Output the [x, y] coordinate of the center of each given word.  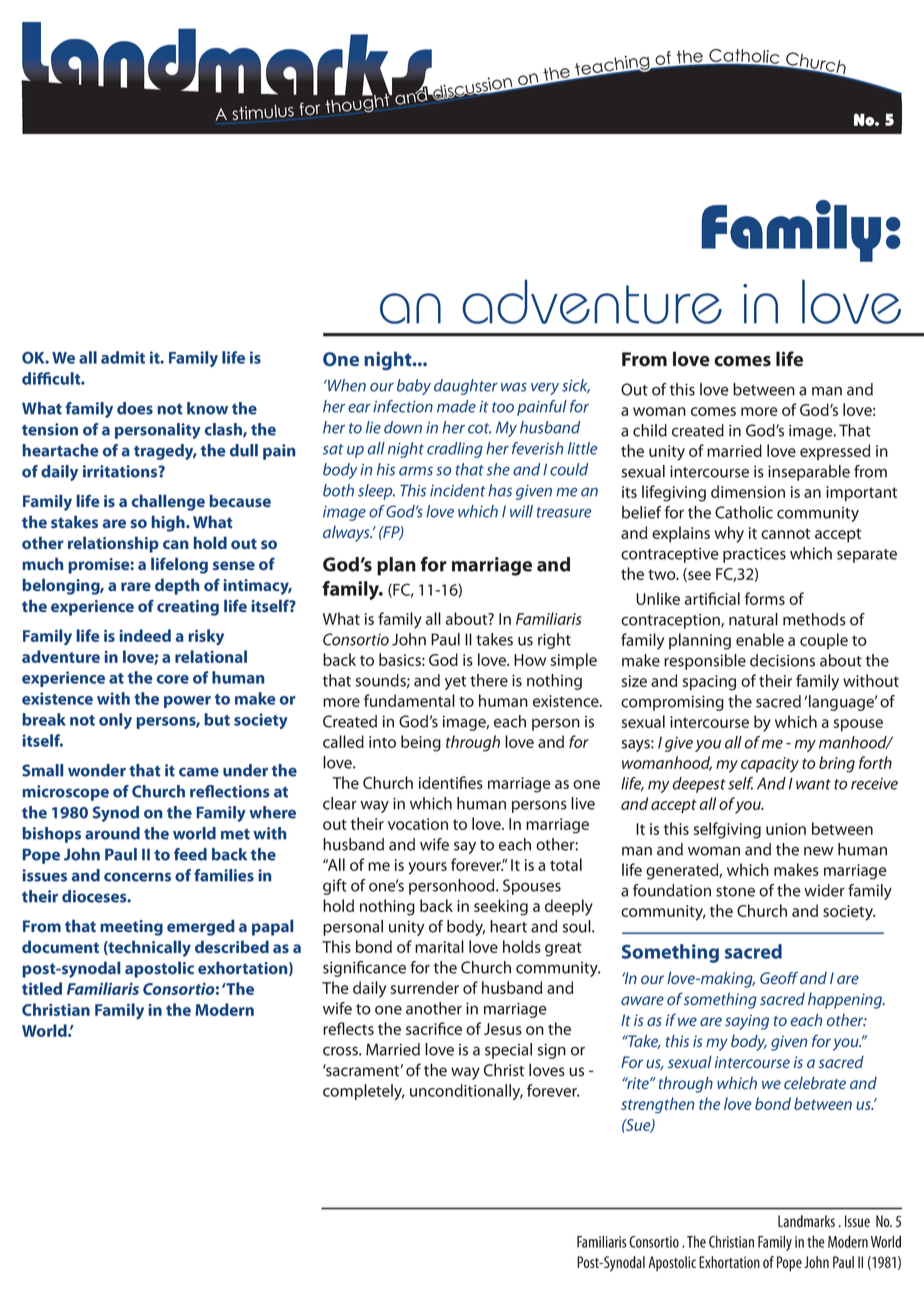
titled [42, 988]
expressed [835, 452]
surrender [425, 987]
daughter [466, 387]
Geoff [779, 978]
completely [364, 1092]
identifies [451, 782]
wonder [97, 770]
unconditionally [466, 1092]
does [135, 408]
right [554, 641]
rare [136, 586]
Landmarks [806, 1221]
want [813, 784]
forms [765, 598]
